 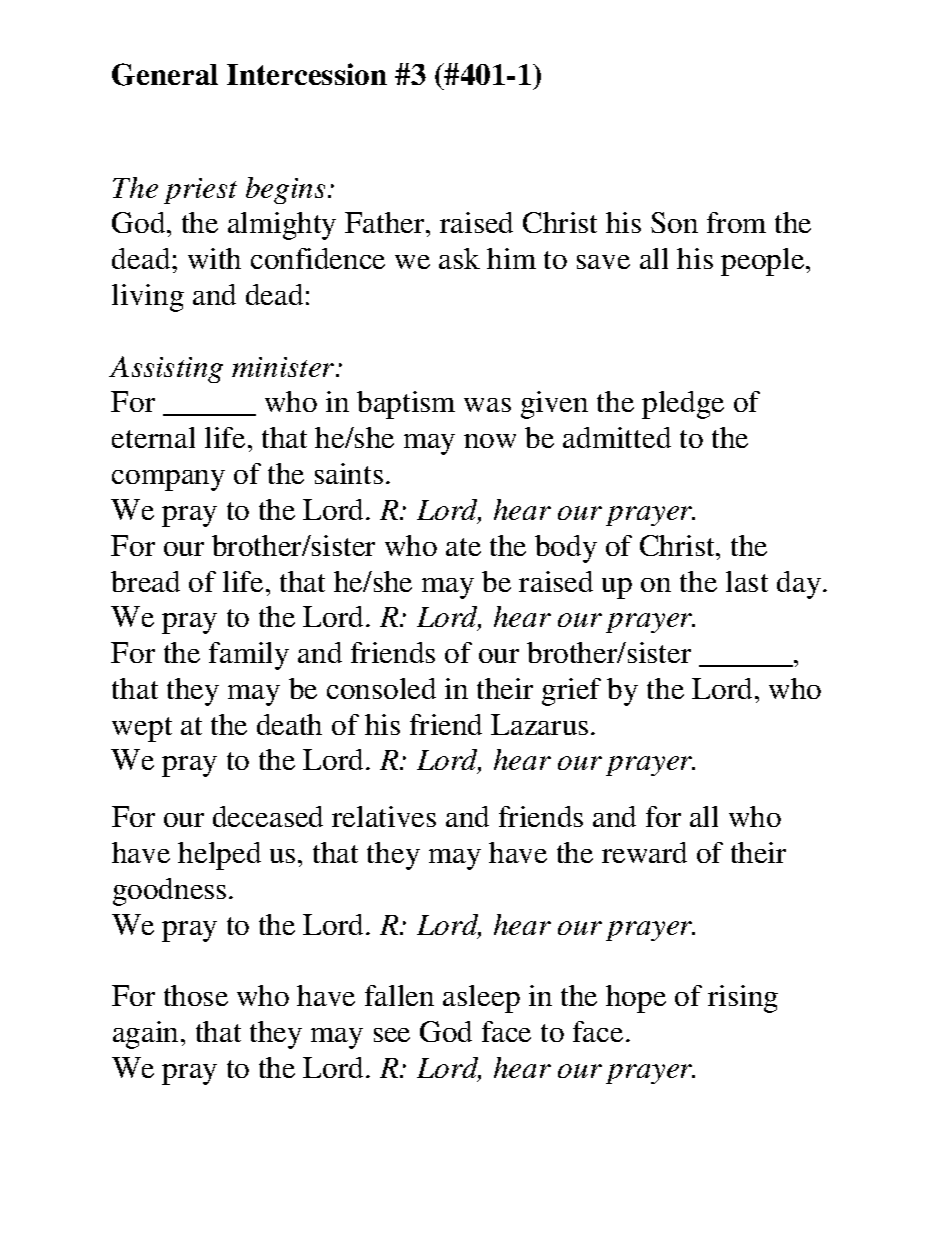 What do you see at coordinates (644, 852) in the screenshot?
I see `reward` at bounding box center [644, 852].
